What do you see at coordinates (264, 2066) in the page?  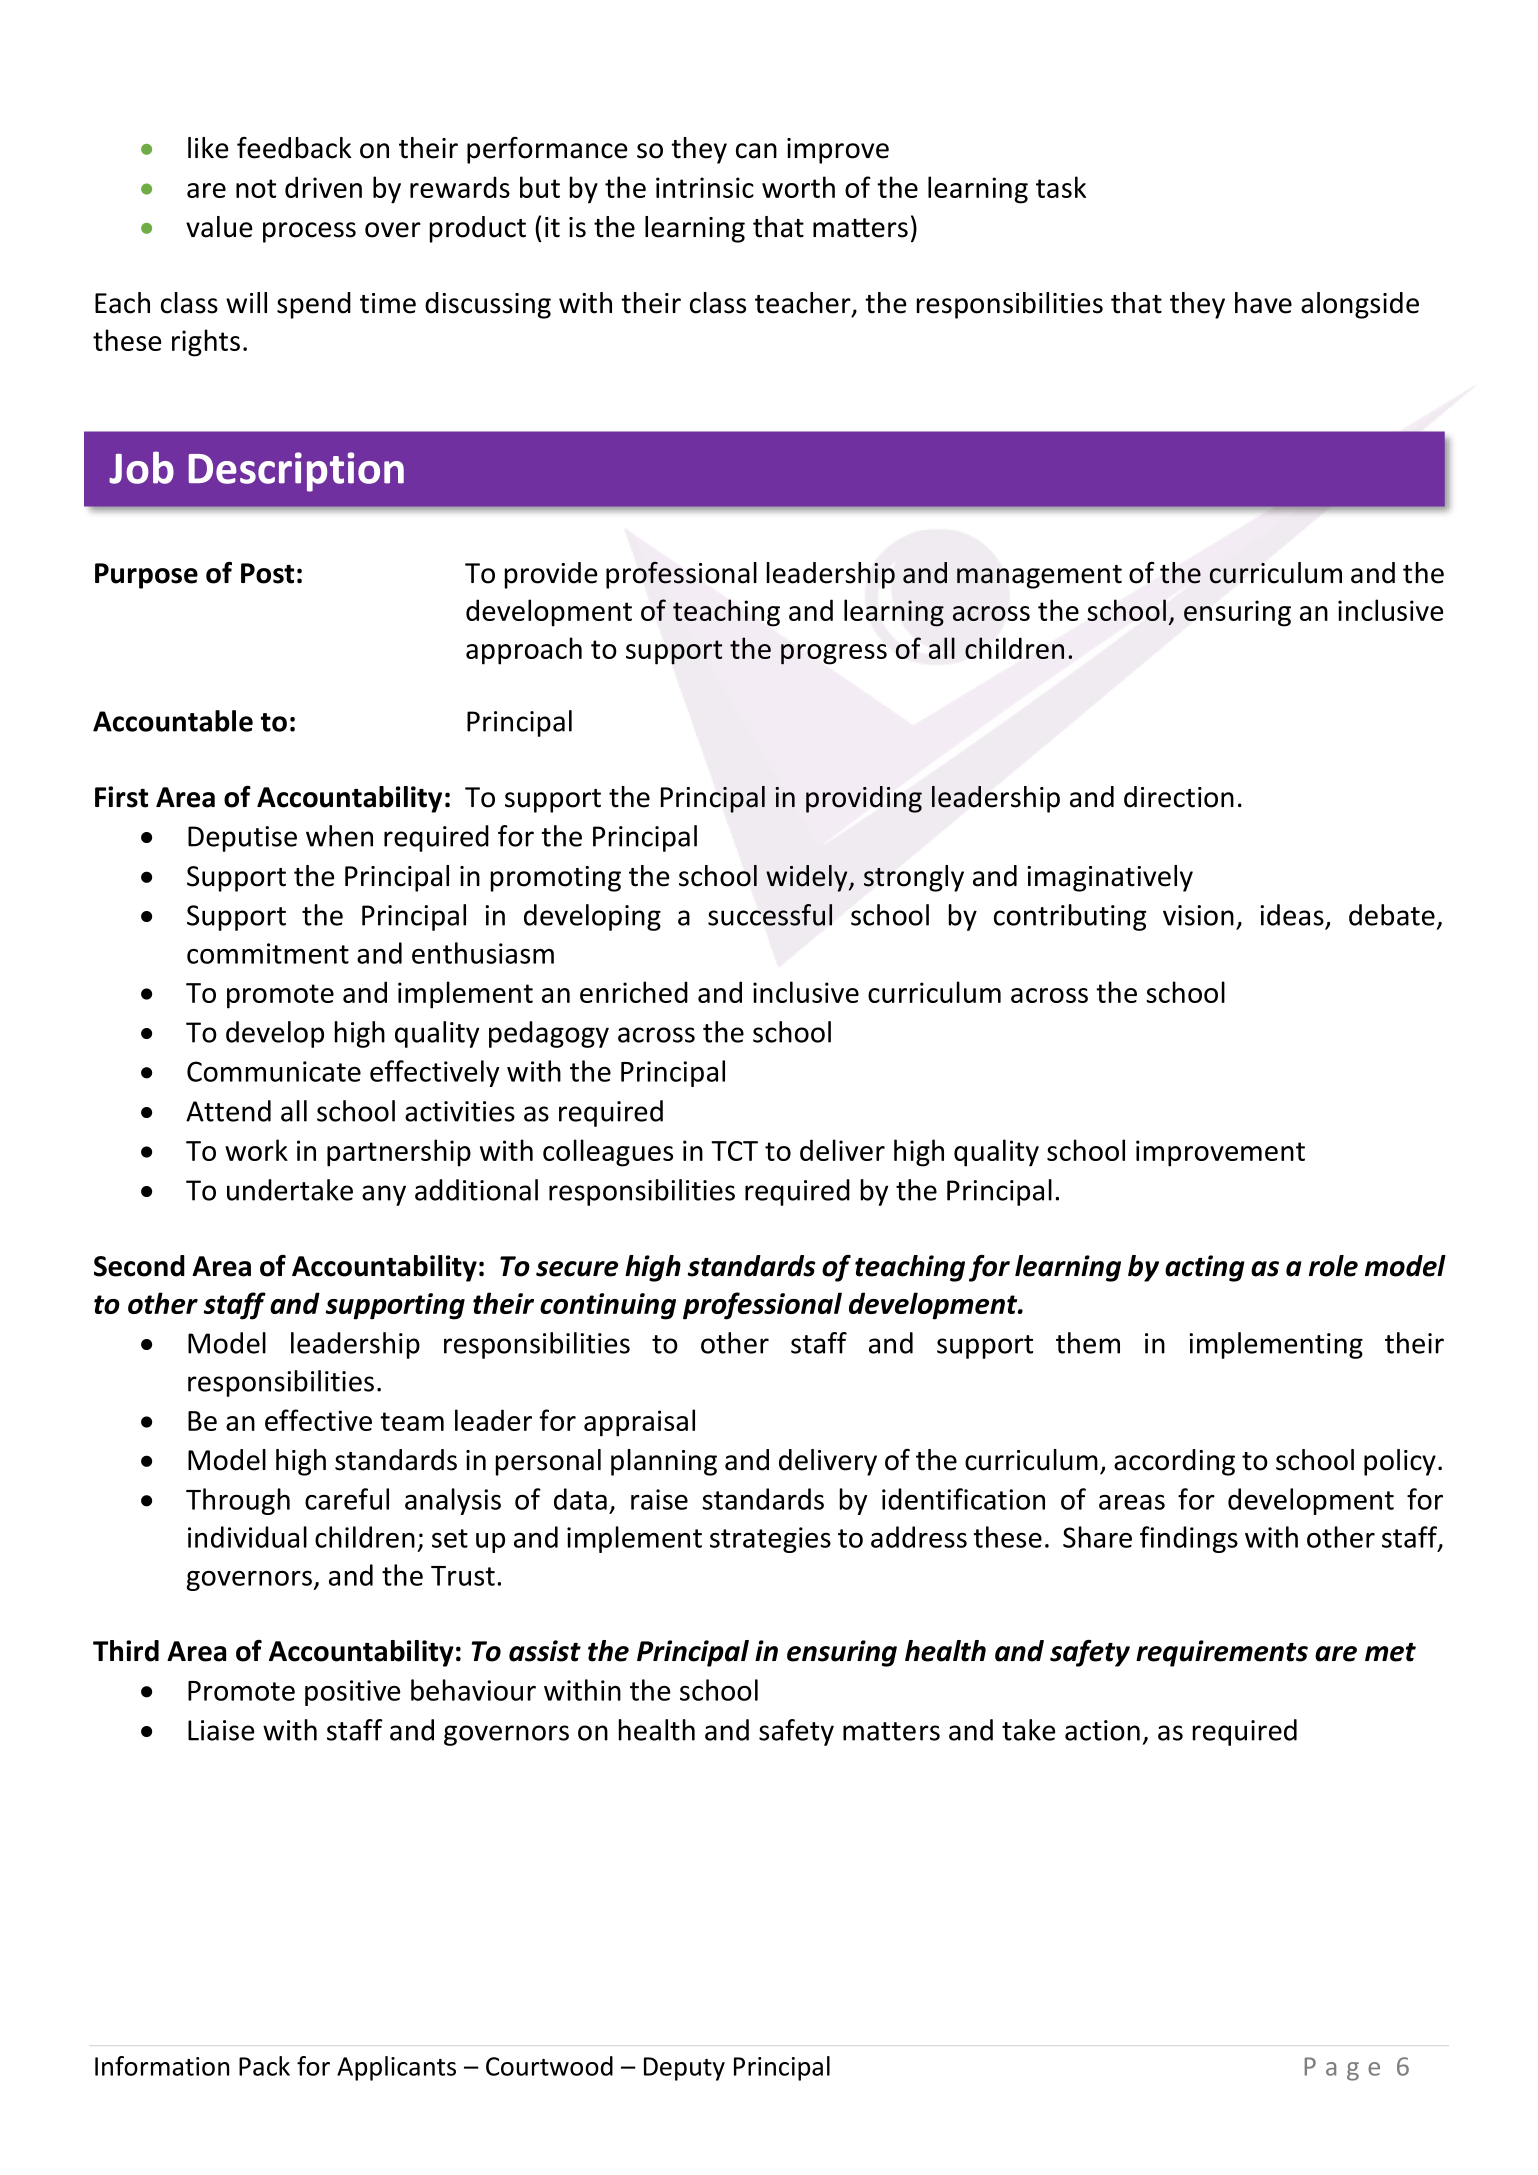 I see `Pack` at bounding box center [264, 2066].
